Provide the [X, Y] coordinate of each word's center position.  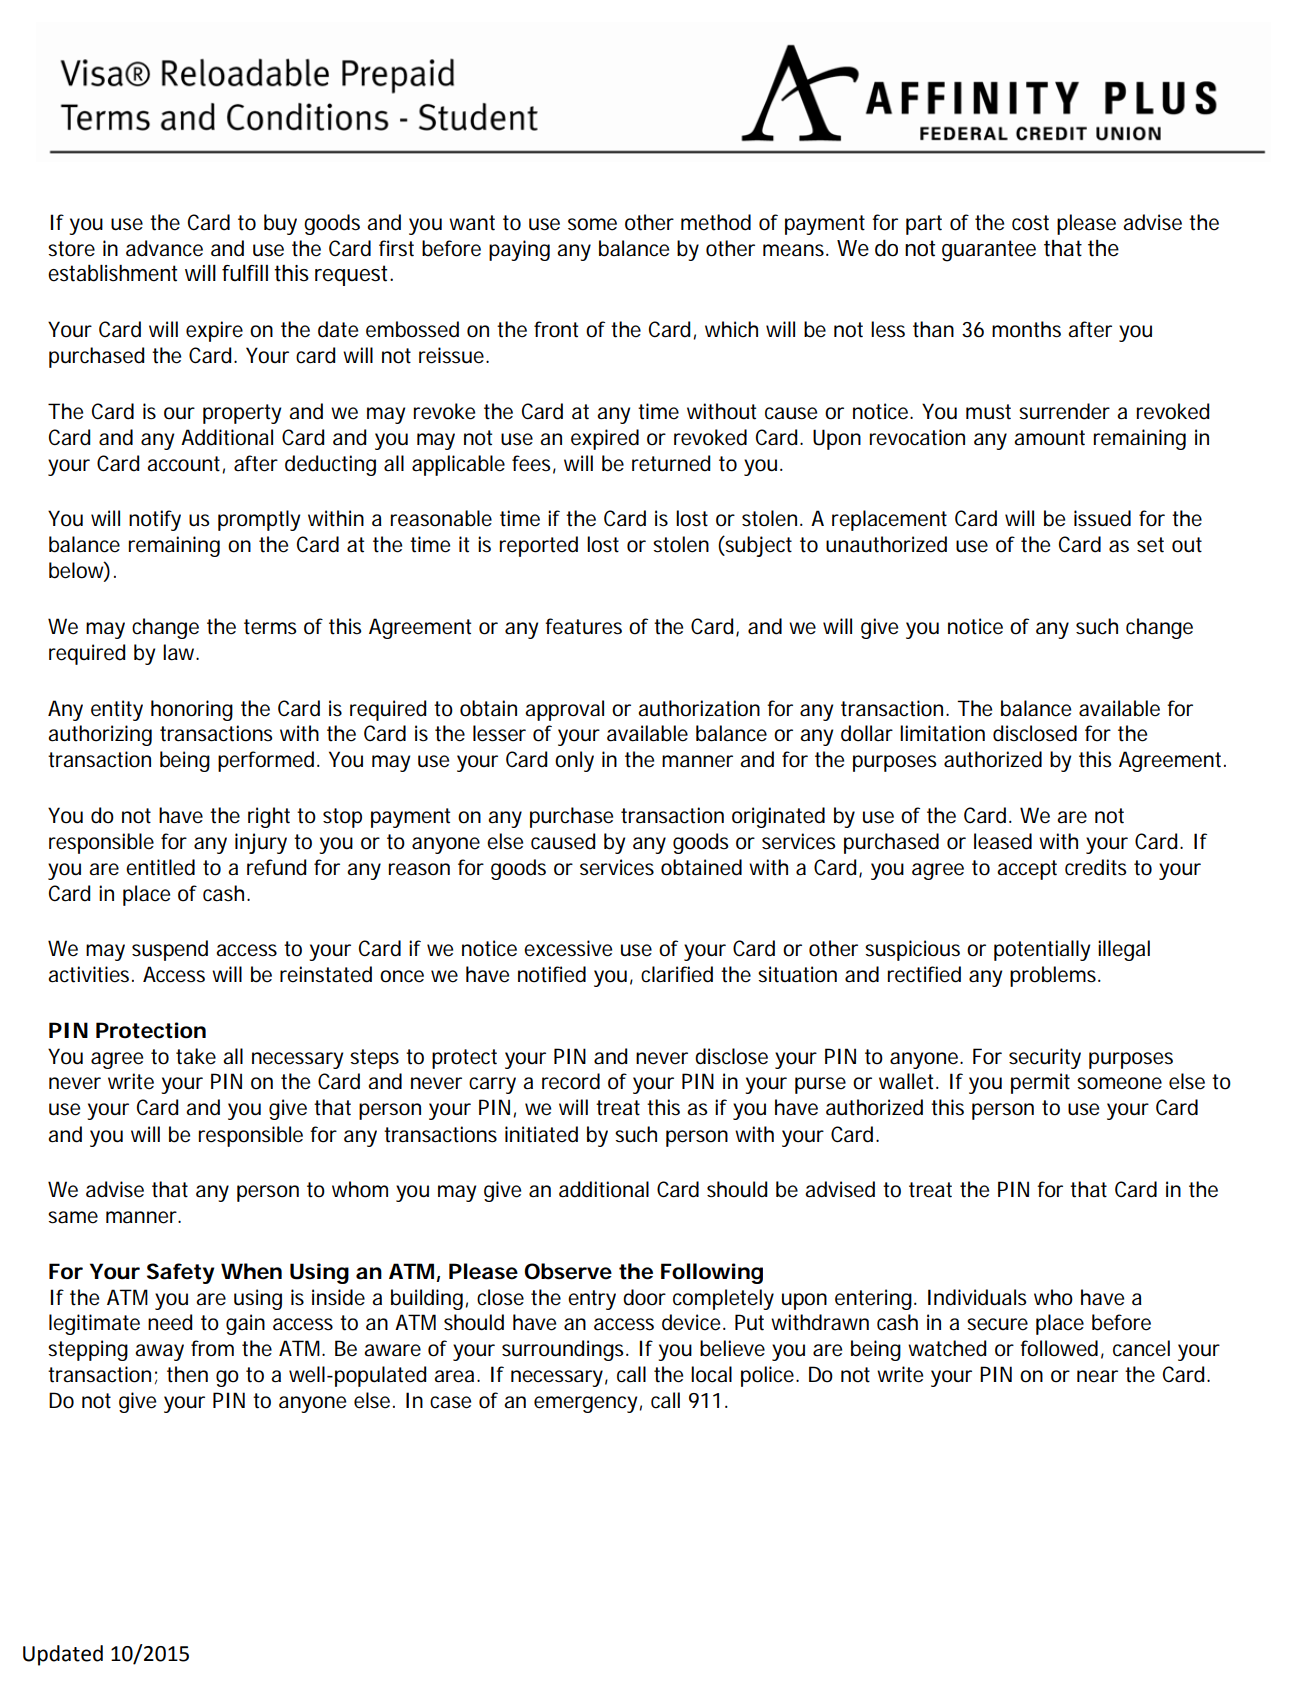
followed [1059, 1348]
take [196, 1056]
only [574, 761]
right [269, 817]
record [571, 1081]
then [187, 1374]
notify [155, 520]
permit [1040, 1083]
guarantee [989, 251]
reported [539, 546]
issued [1102, 518]
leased [1003, 841]
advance [164, 248]
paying [519, 250]
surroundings [565, 1350]
